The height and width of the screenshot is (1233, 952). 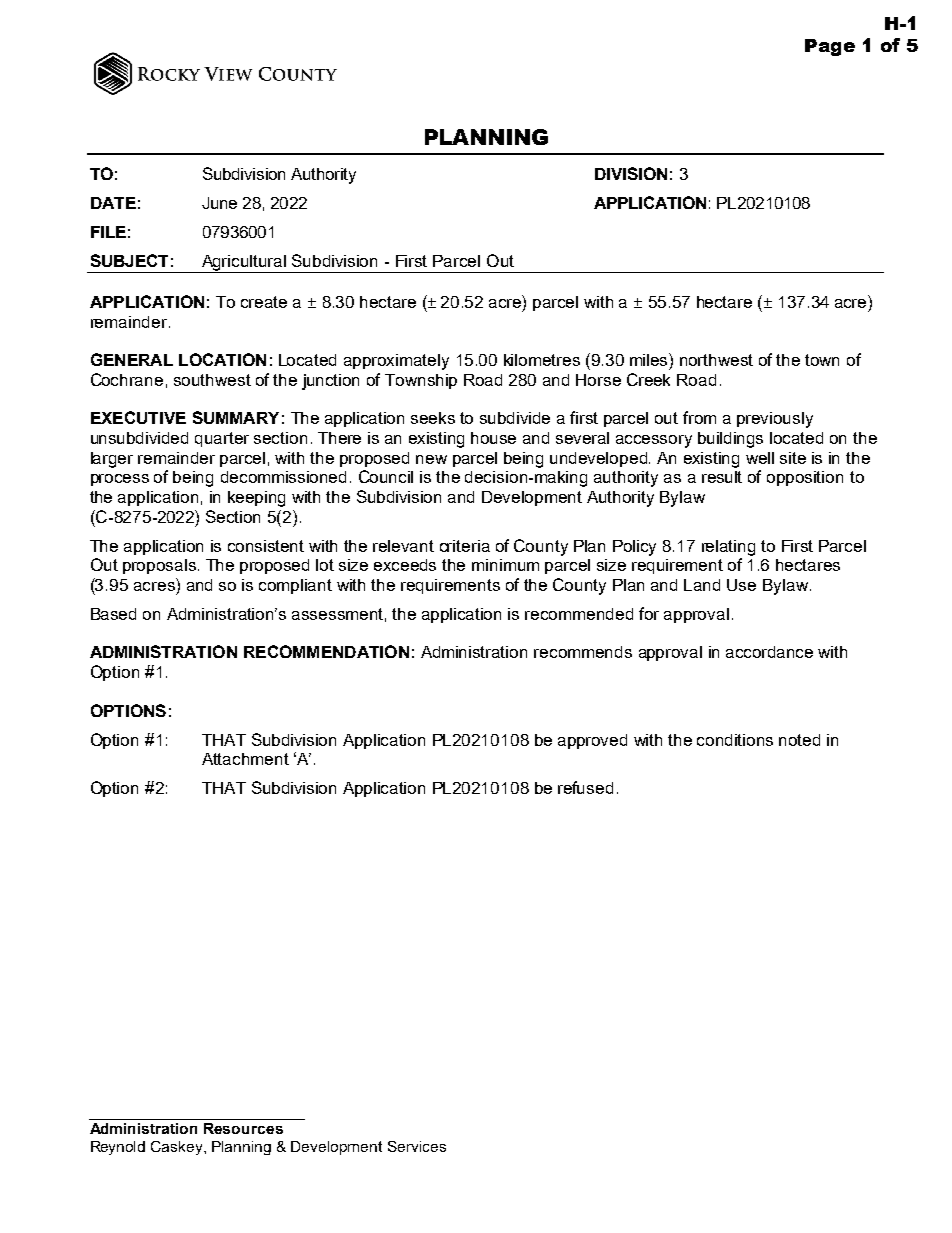 I want to click on Services, so click(x=417, y=1146).
